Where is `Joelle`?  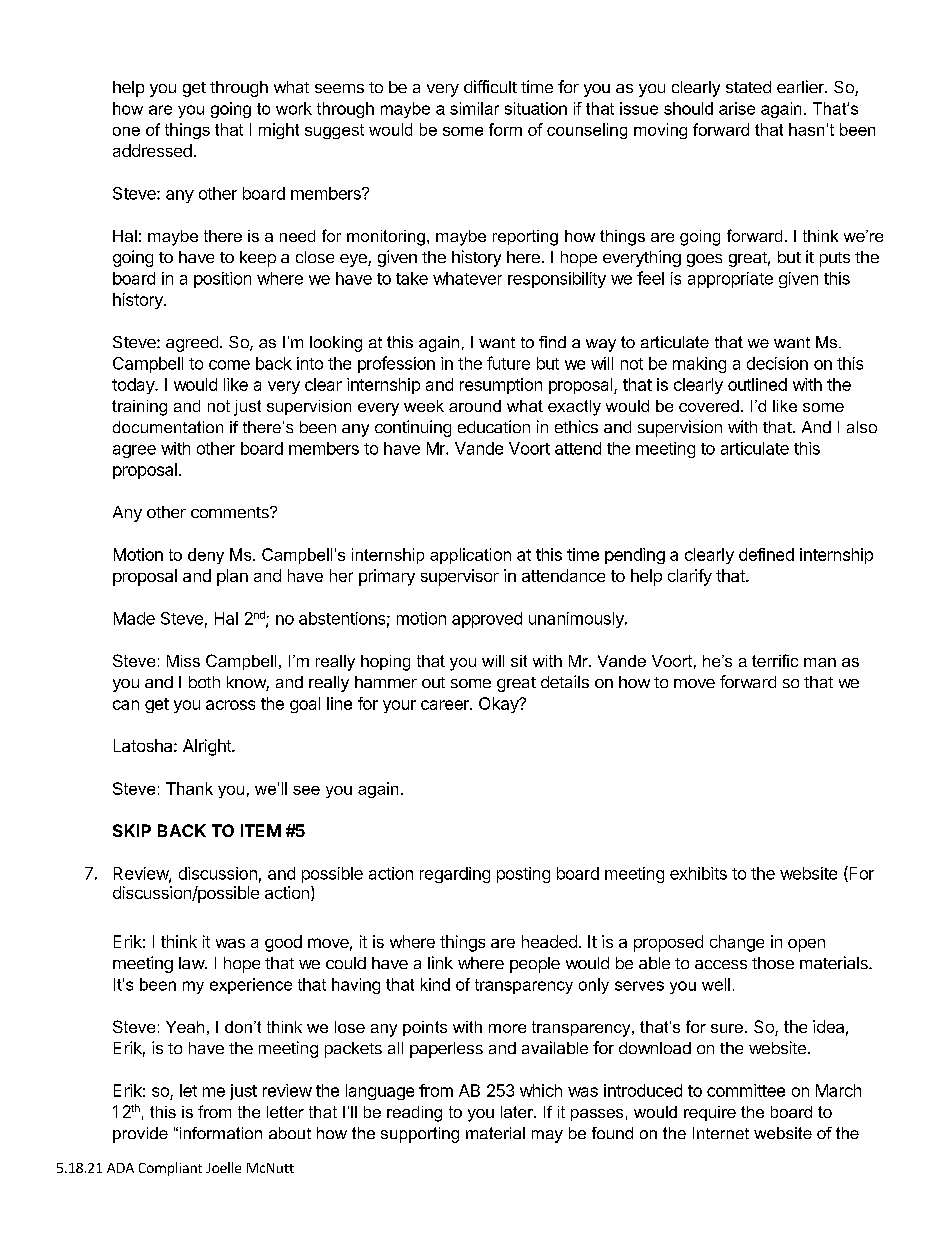 Joelle is located at coordinates (223, 1167).
